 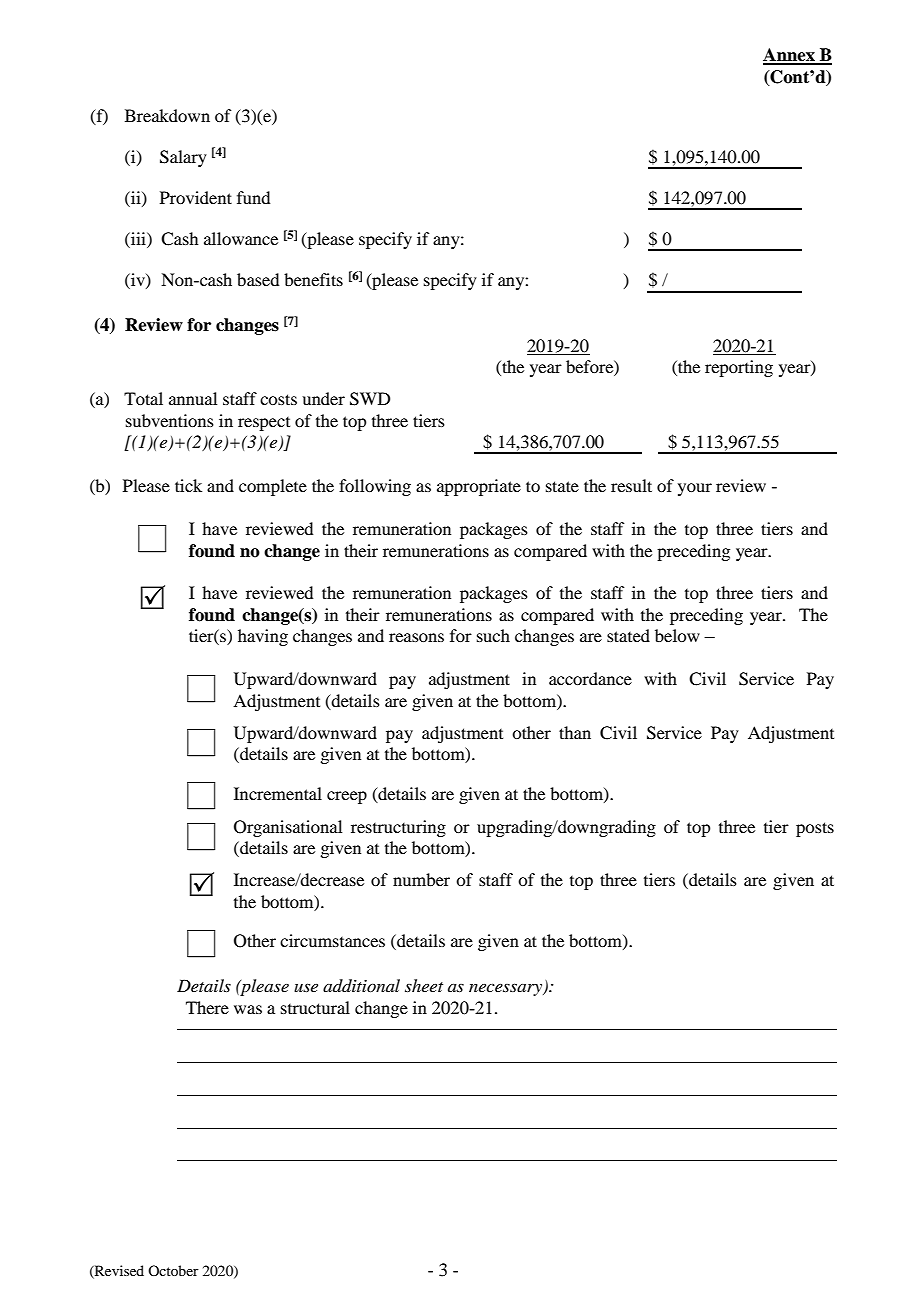 I want to click on posts, so click(x=815, y=829).
